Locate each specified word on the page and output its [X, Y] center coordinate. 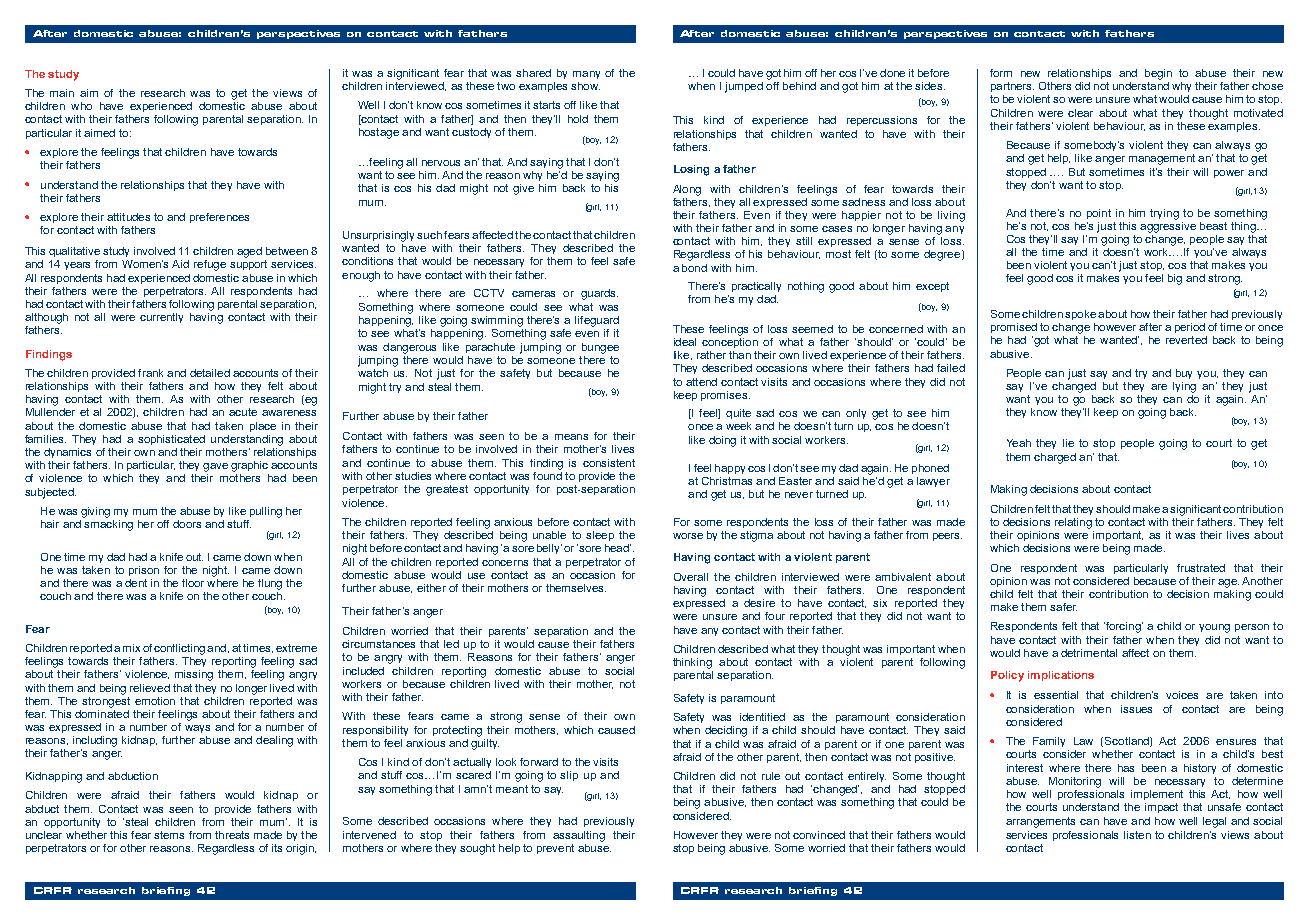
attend [701, 382]
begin [1158, 74]
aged [249, 252]
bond [694, 268]
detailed [210, 373]
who [81, 106]
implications [1061, 676]
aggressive [1168, 226]
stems [169, 835]
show [585, 86]
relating [1073, 523]
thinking [692, 663]
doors [187, 524]
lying [1184, 387]
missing [194, 675]
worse [688, 536]
